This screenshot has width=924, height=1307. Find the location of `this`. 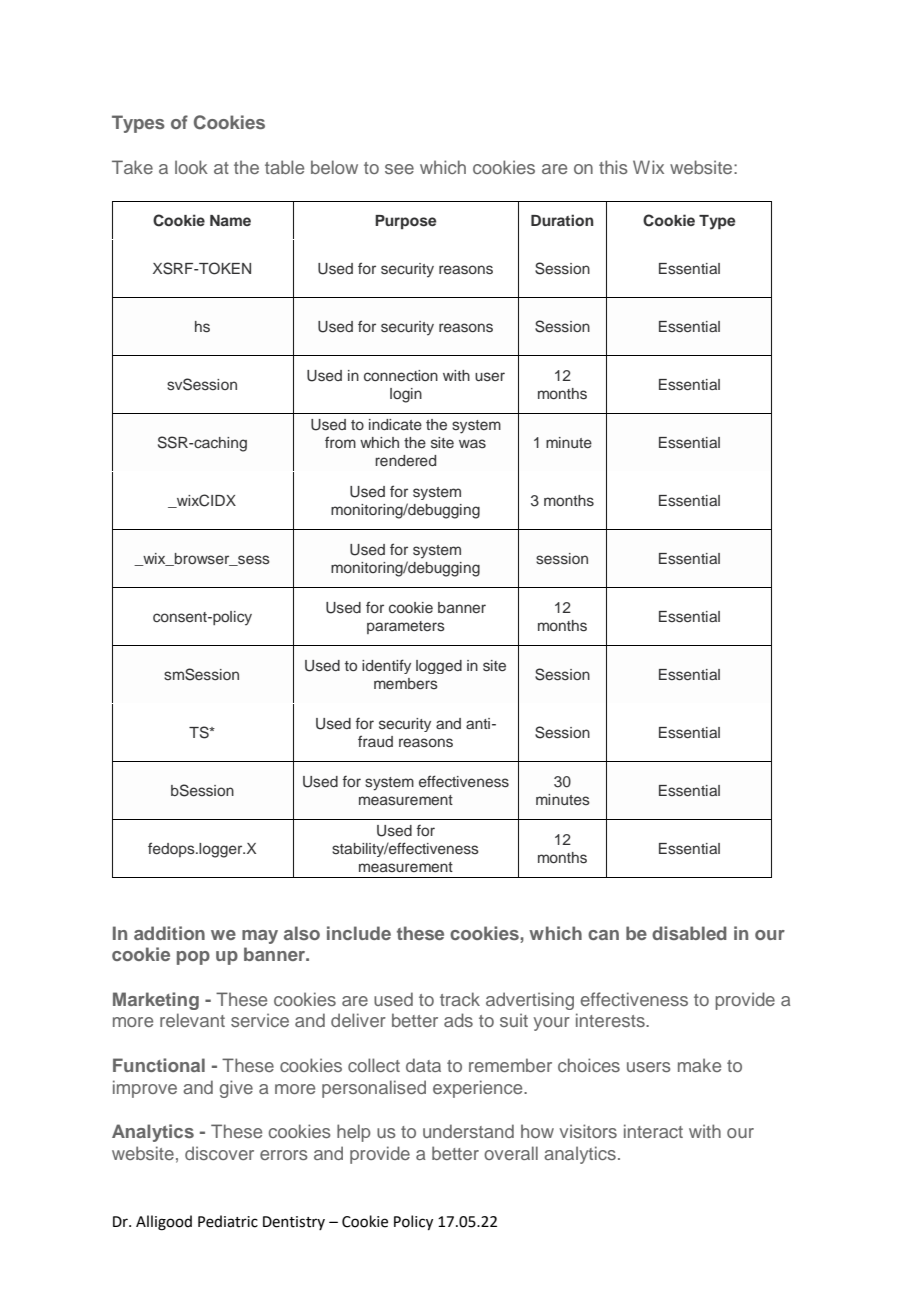

this is located at coordinates (613, 167).
